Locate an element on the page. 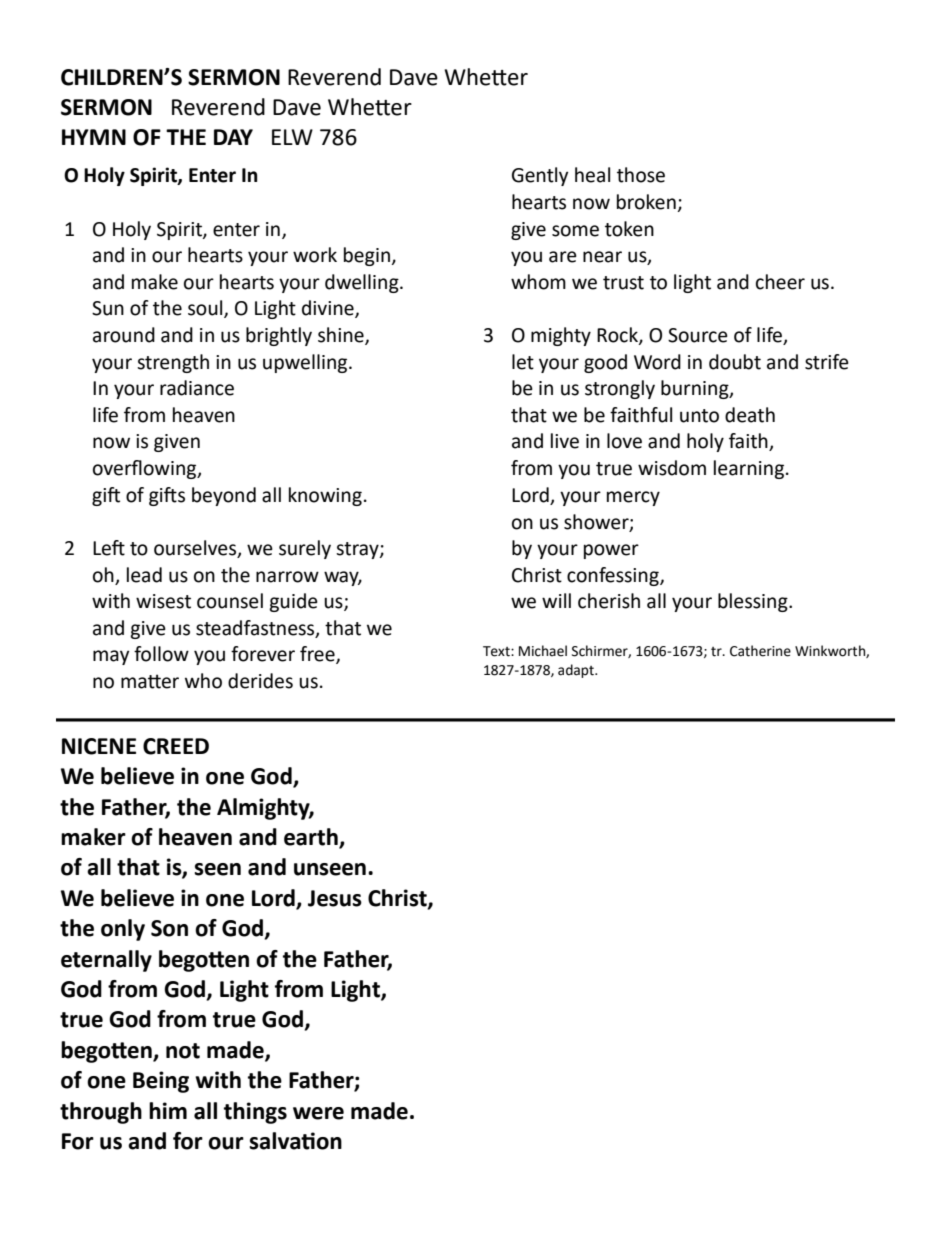 This page has width=952, height=1233. were is located at coordinates (318, 1113).
